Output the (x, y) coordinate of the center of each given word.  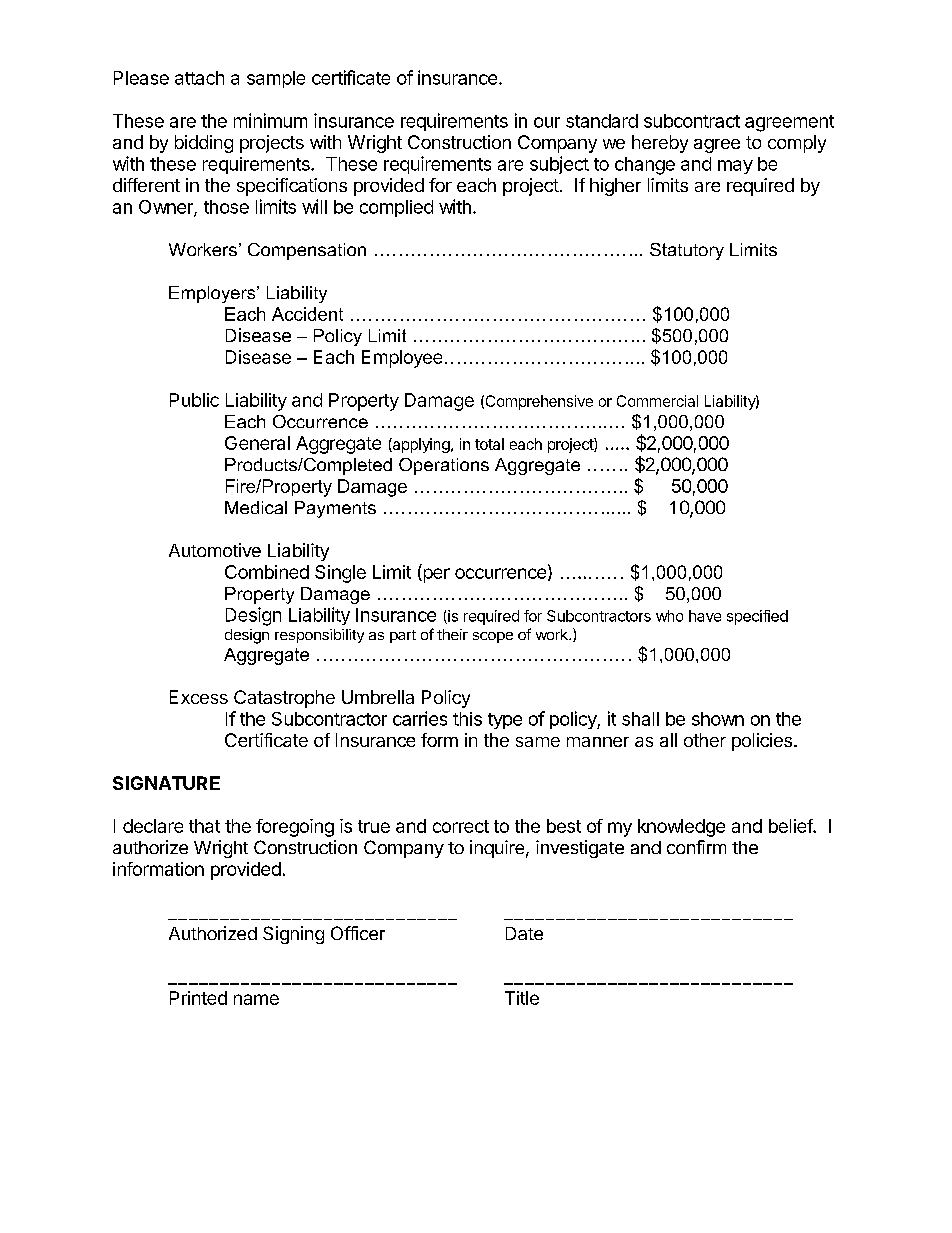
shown (718, 719)
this (467, 719)
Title (522, 998)
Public (194, 400)
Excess (199, 697)
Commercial (657, 401)
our (547, 122)
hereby (660, 144)
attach (199, 78)
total (489, 444)
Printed (198, 998)
